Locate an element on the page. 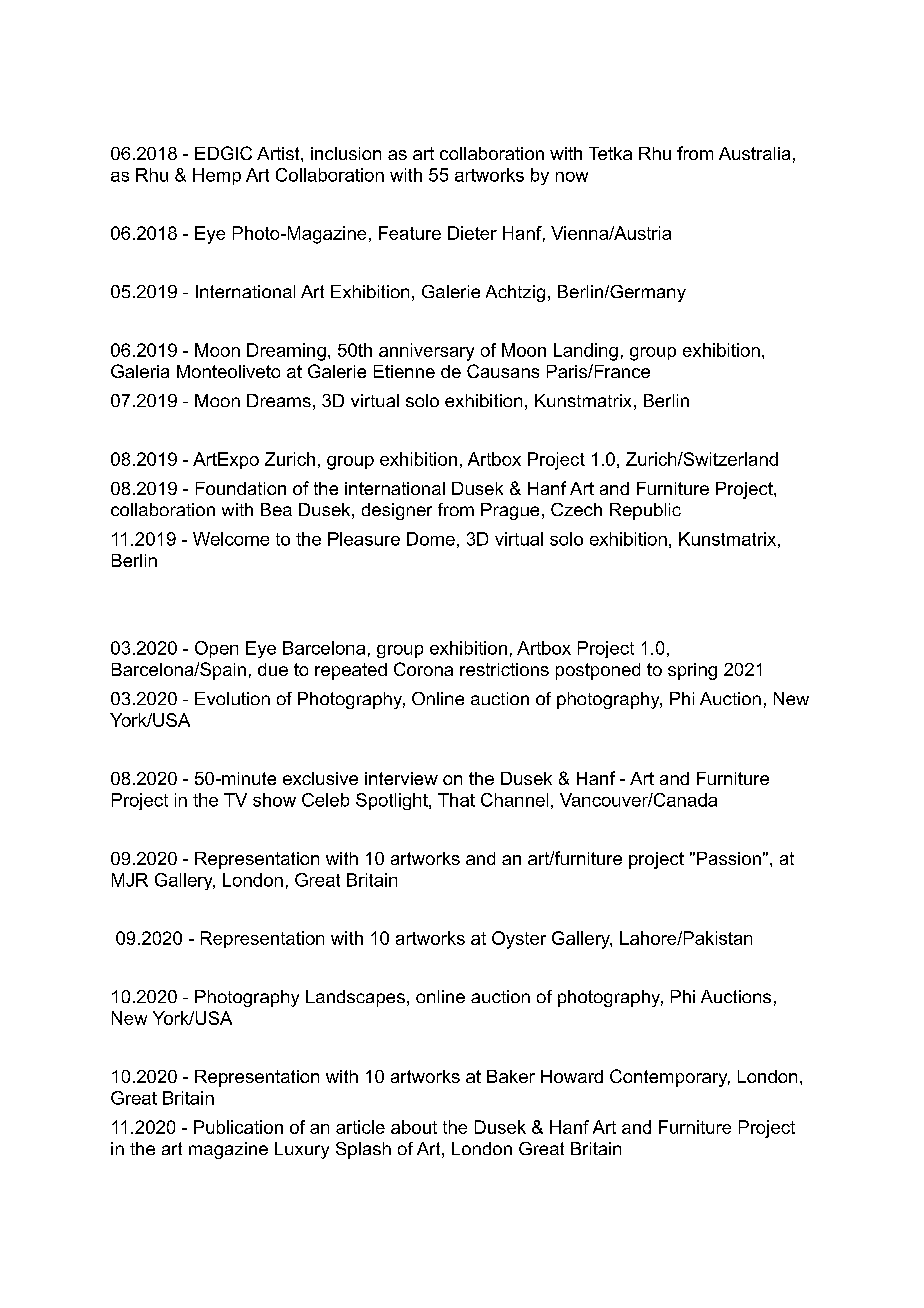 Image resolution: width=924 pixels, height=1308 pixels. Publication is located at coordinates (238, 1127).
